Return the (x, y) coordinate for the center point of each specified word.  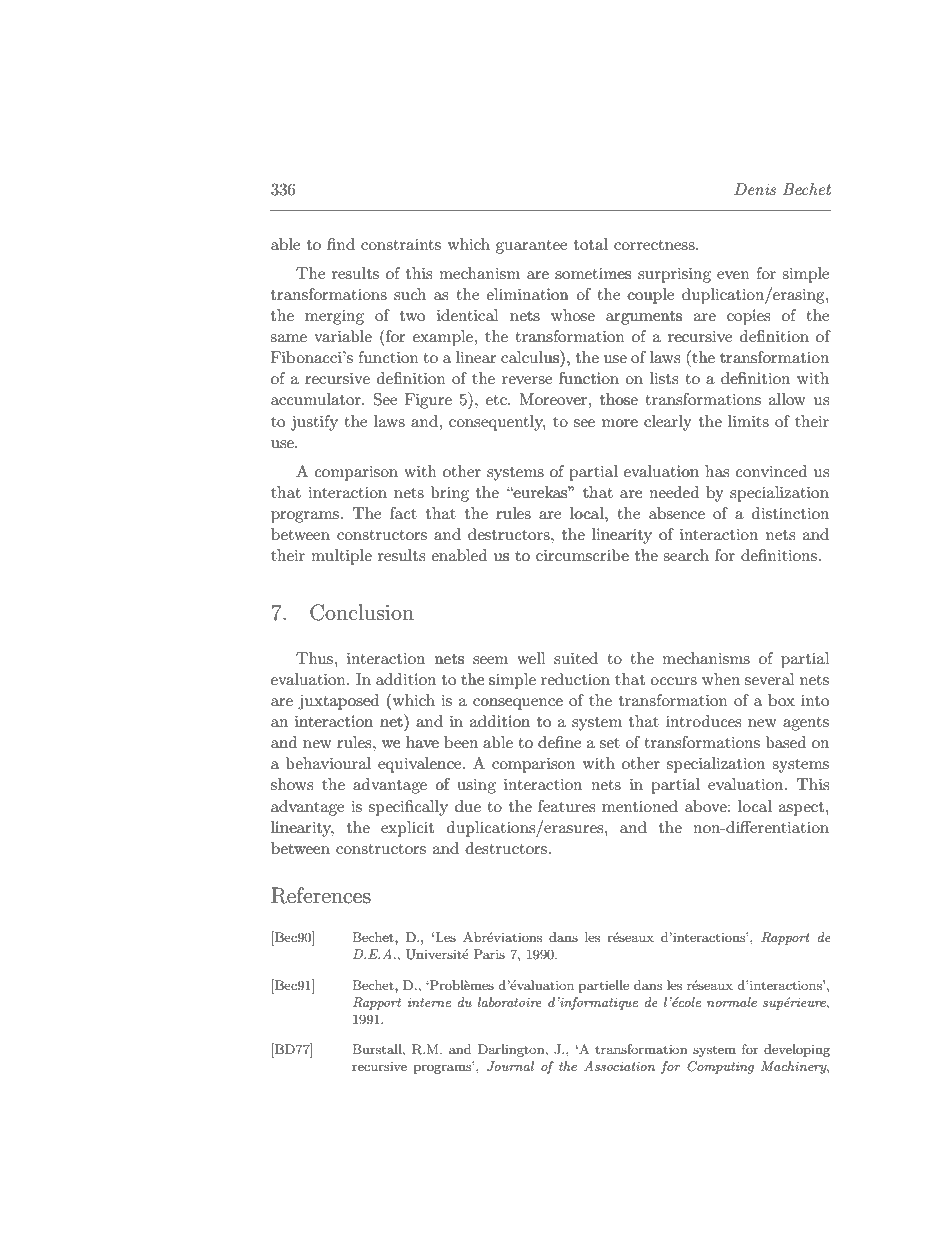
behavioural (328, 763)
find (341, 244)
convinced (771, 471)
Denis (755, 189)
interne (429, 1002)
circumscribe (582, 555)
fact (403, 513)
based (786, 742)
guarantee (531, 247)
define (559, 742)
